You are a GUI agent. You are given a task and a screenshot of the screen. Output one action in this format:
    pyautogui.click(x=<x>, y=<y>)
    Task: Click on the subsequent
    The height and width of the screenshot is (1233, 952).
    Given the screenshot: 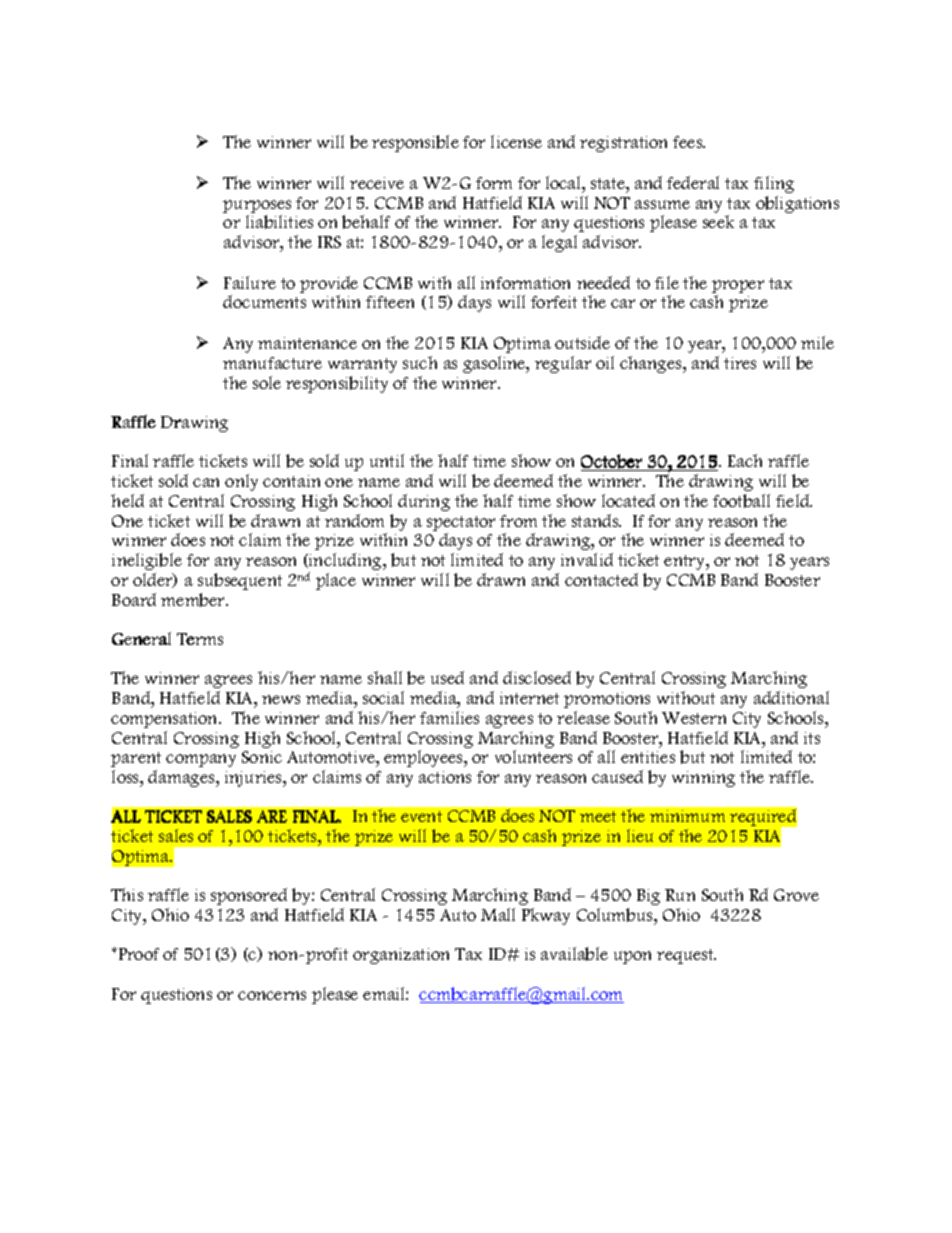 What is the action you would take?
    pyautogui.click(x=240, y=581)
